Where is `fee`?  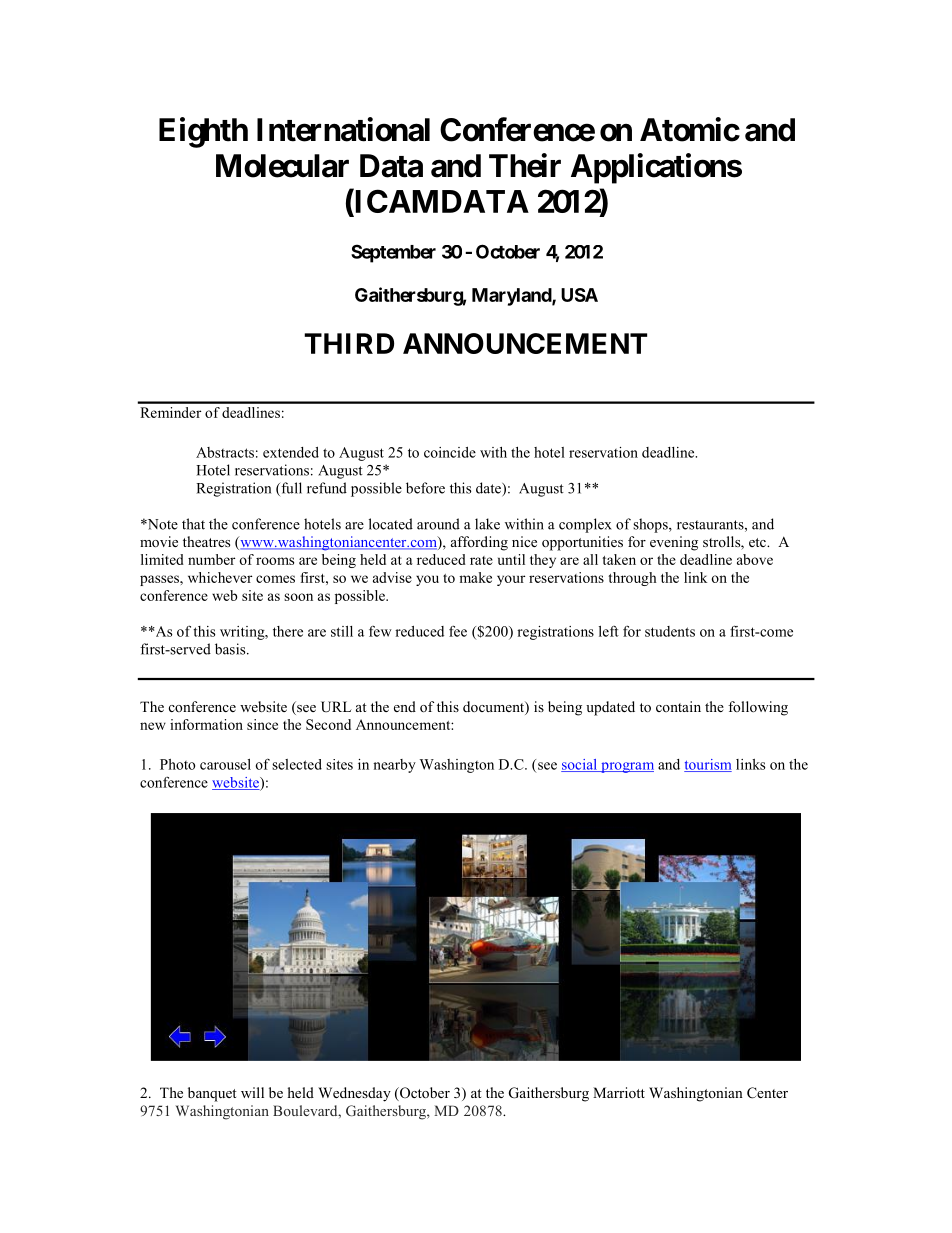 fee is located at coordinates (458, 631).
